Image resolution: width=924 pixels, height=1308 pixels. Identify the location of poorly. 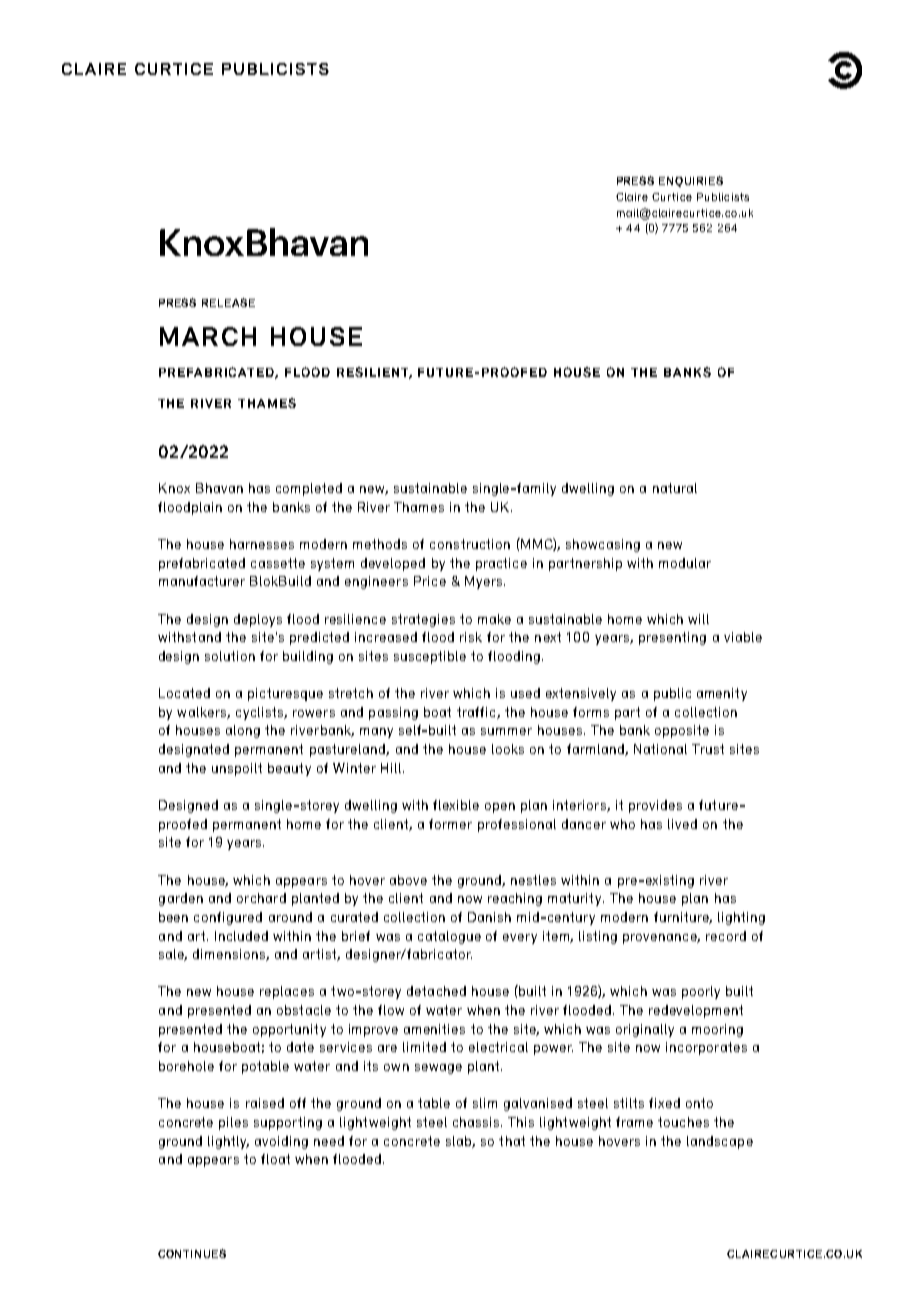
(701, 992).
